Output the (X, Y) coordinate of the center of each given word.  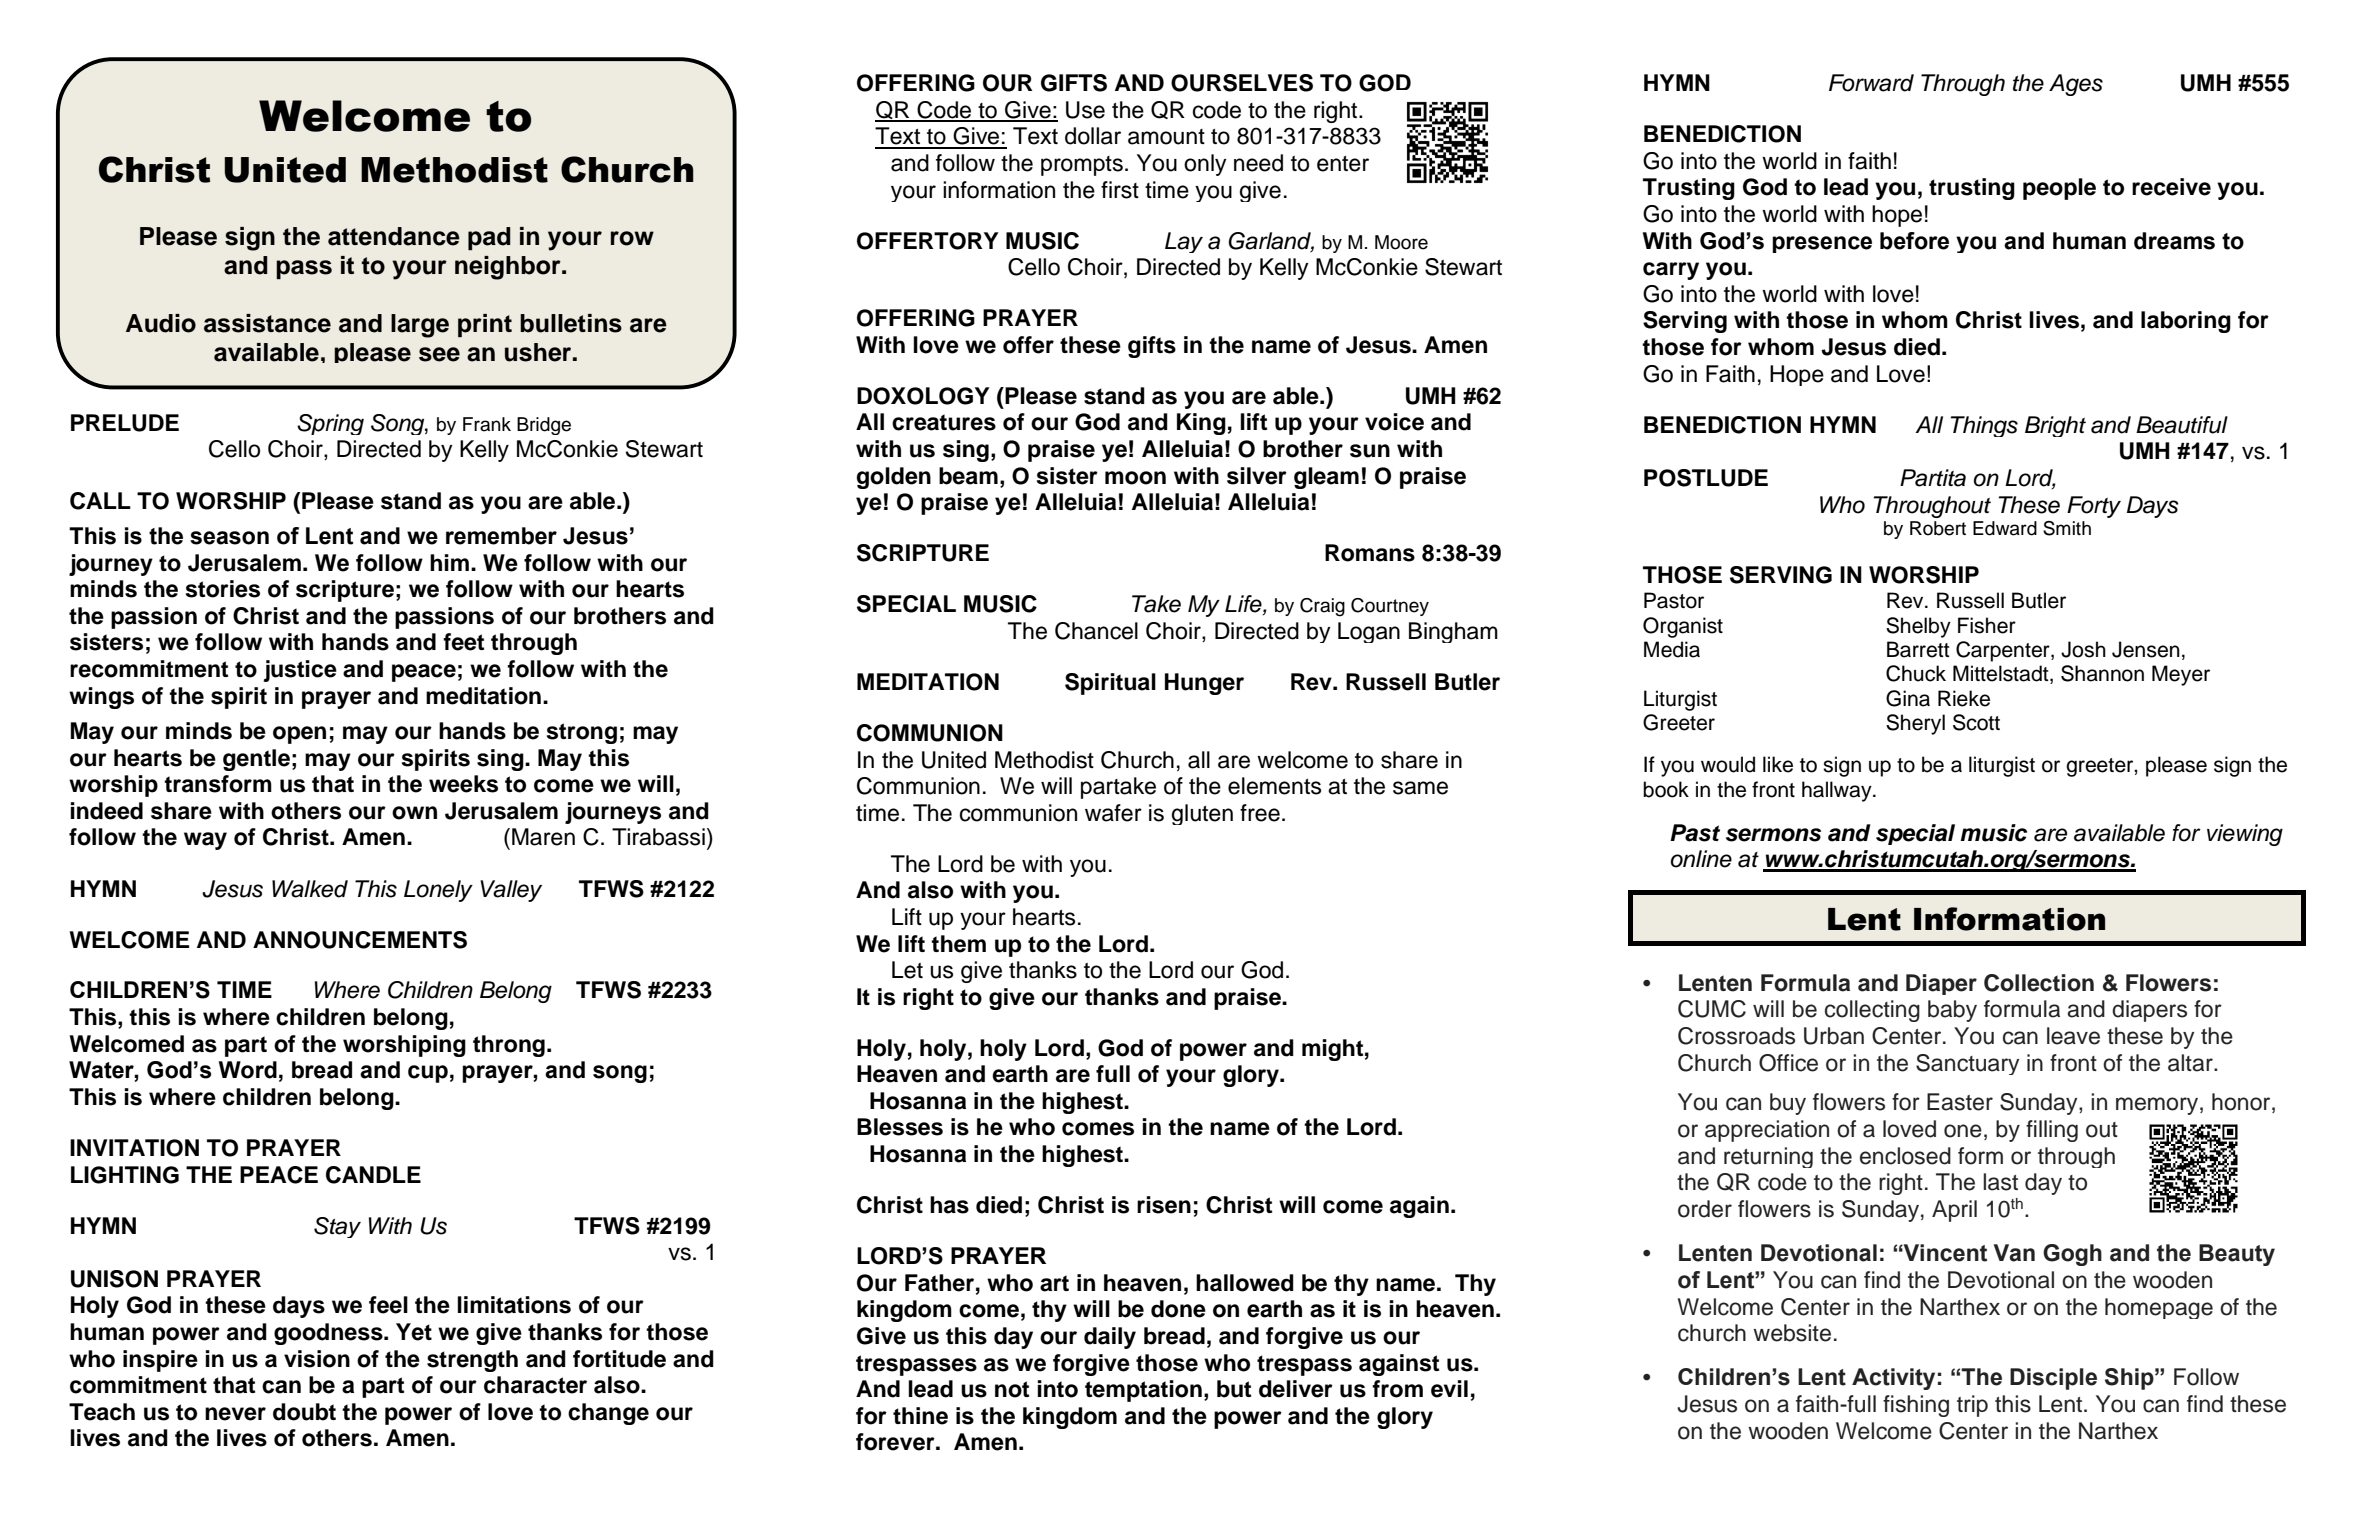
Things (1984, 426)
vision (317, 1359)
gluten (1202, 814)
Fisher (1987, 625)
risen (1164, 1205)
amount (1166, 137)
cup (428, 1074)
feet (463, 642)
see (439, 354)
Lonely (438, 891)
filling (2052, 1131)
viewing (2245, 835)
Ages (2076, 85)
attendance (394, 236)
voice (1394, 422)
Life (1244, 605)
